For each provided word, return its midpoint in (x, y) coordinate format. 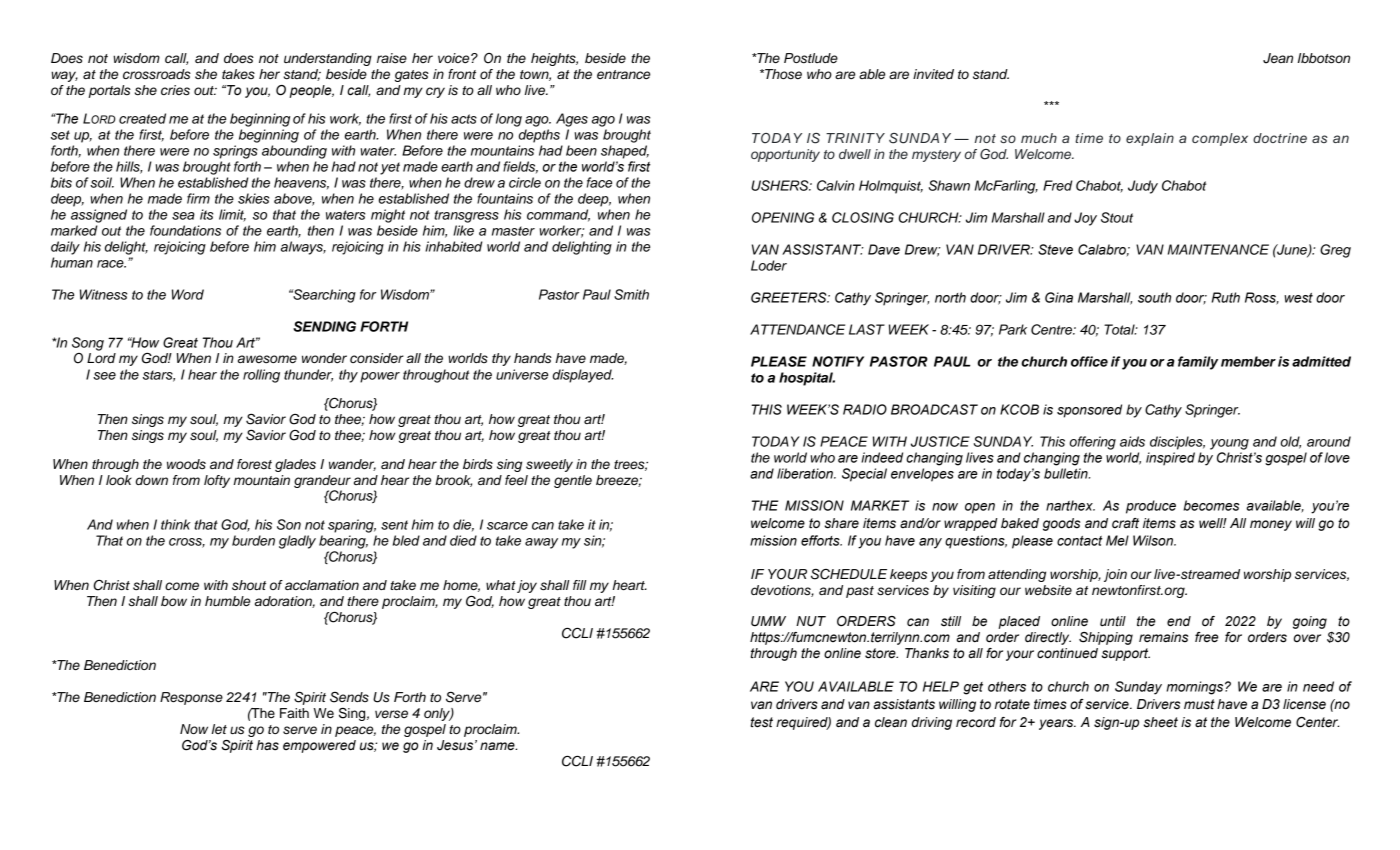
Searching (323, 296)
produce (1151, 507)
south (1154, 297)
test (762, 722)
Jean (1278, 58)
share (841, 523)
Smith (631, 294)
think (176, 524)
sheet (1160, 722)
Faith (294, 713)
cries (175, 90)
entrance (623, 74)
